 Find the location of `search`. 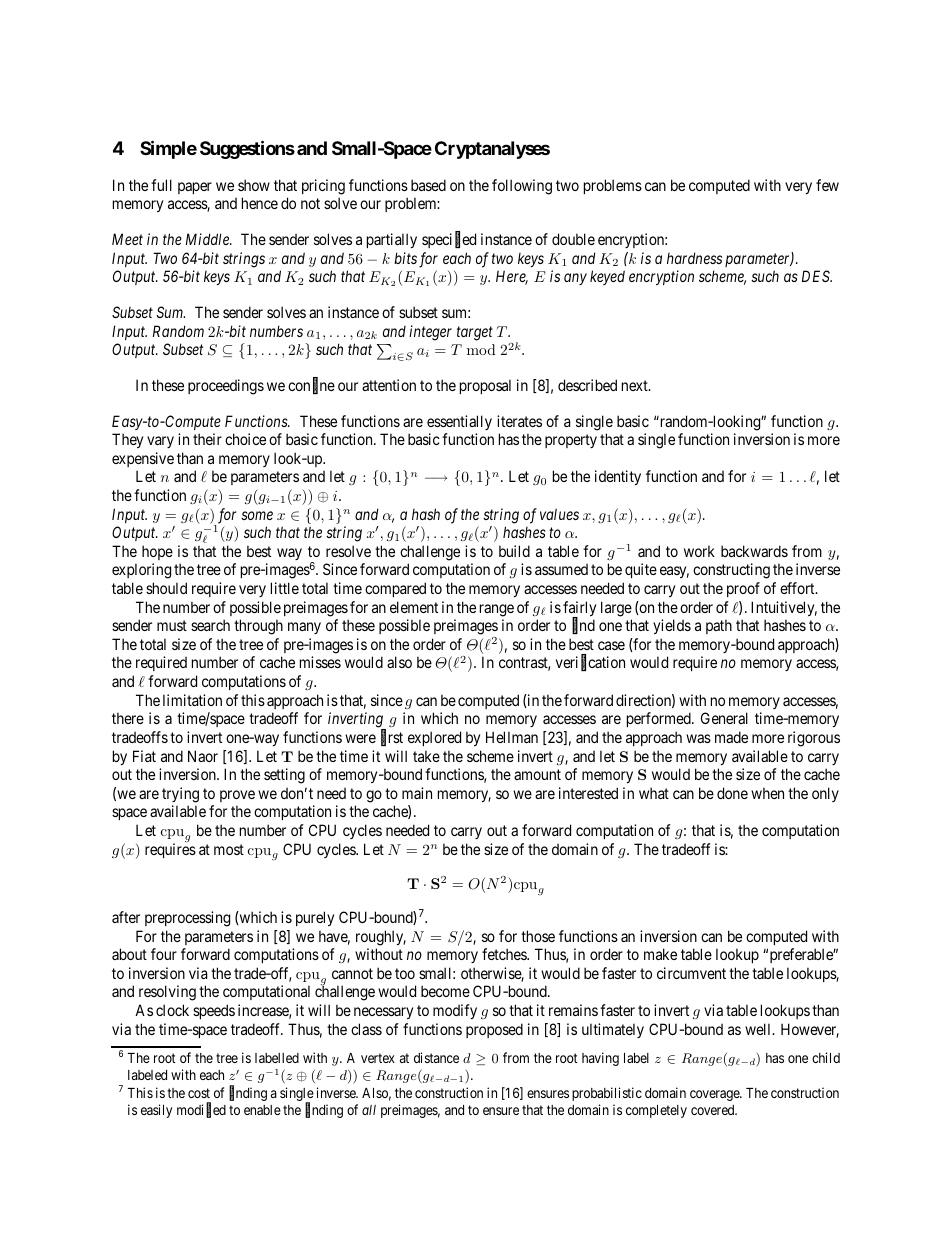

search is located at coordinates (210, 625).
